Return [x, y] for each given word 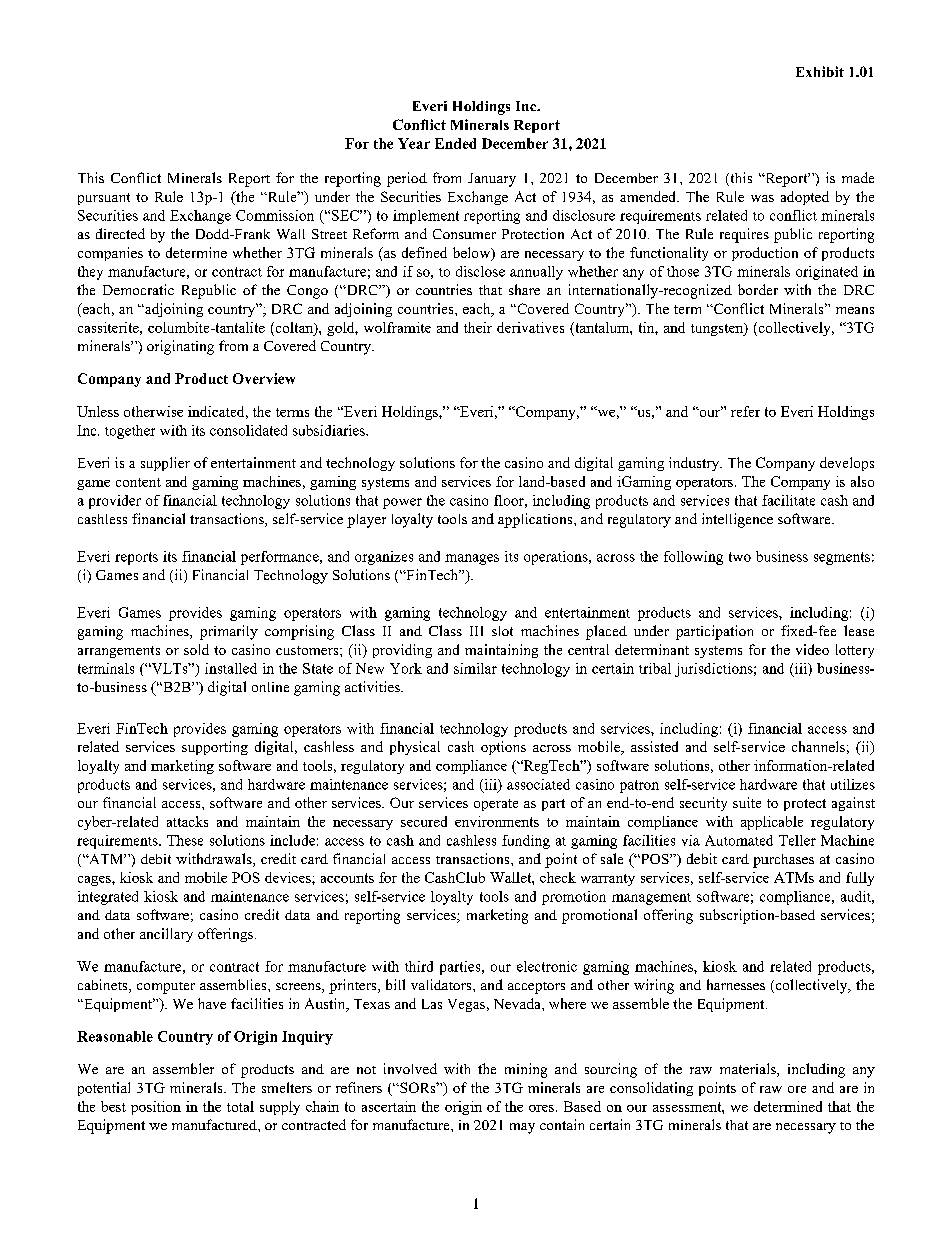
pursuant [104, 199]
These [185, 840]
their [478, 327]
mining [526, 1070]
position [156, 1108]
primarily [229, 632]
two [740, 557]
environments [497, 821]
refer [745, 411]
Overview [264, 378]
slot [502, 631]
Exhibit [820, 71]
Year [414, 143]
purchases [783, 861]
